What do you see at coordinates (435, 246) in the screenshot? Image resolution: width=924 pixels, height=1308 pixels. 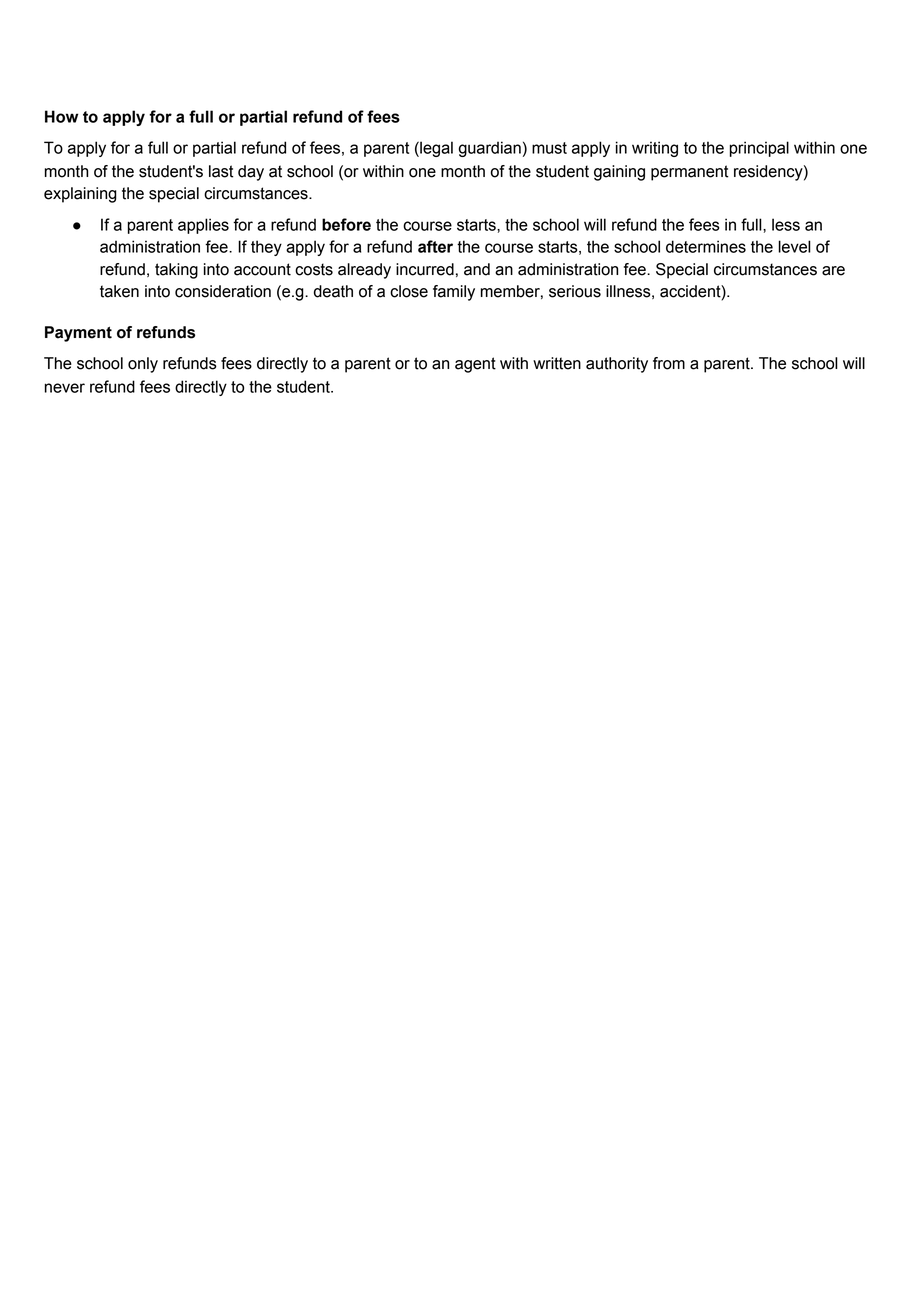 I see `after` at bounding box center [435, 246].
